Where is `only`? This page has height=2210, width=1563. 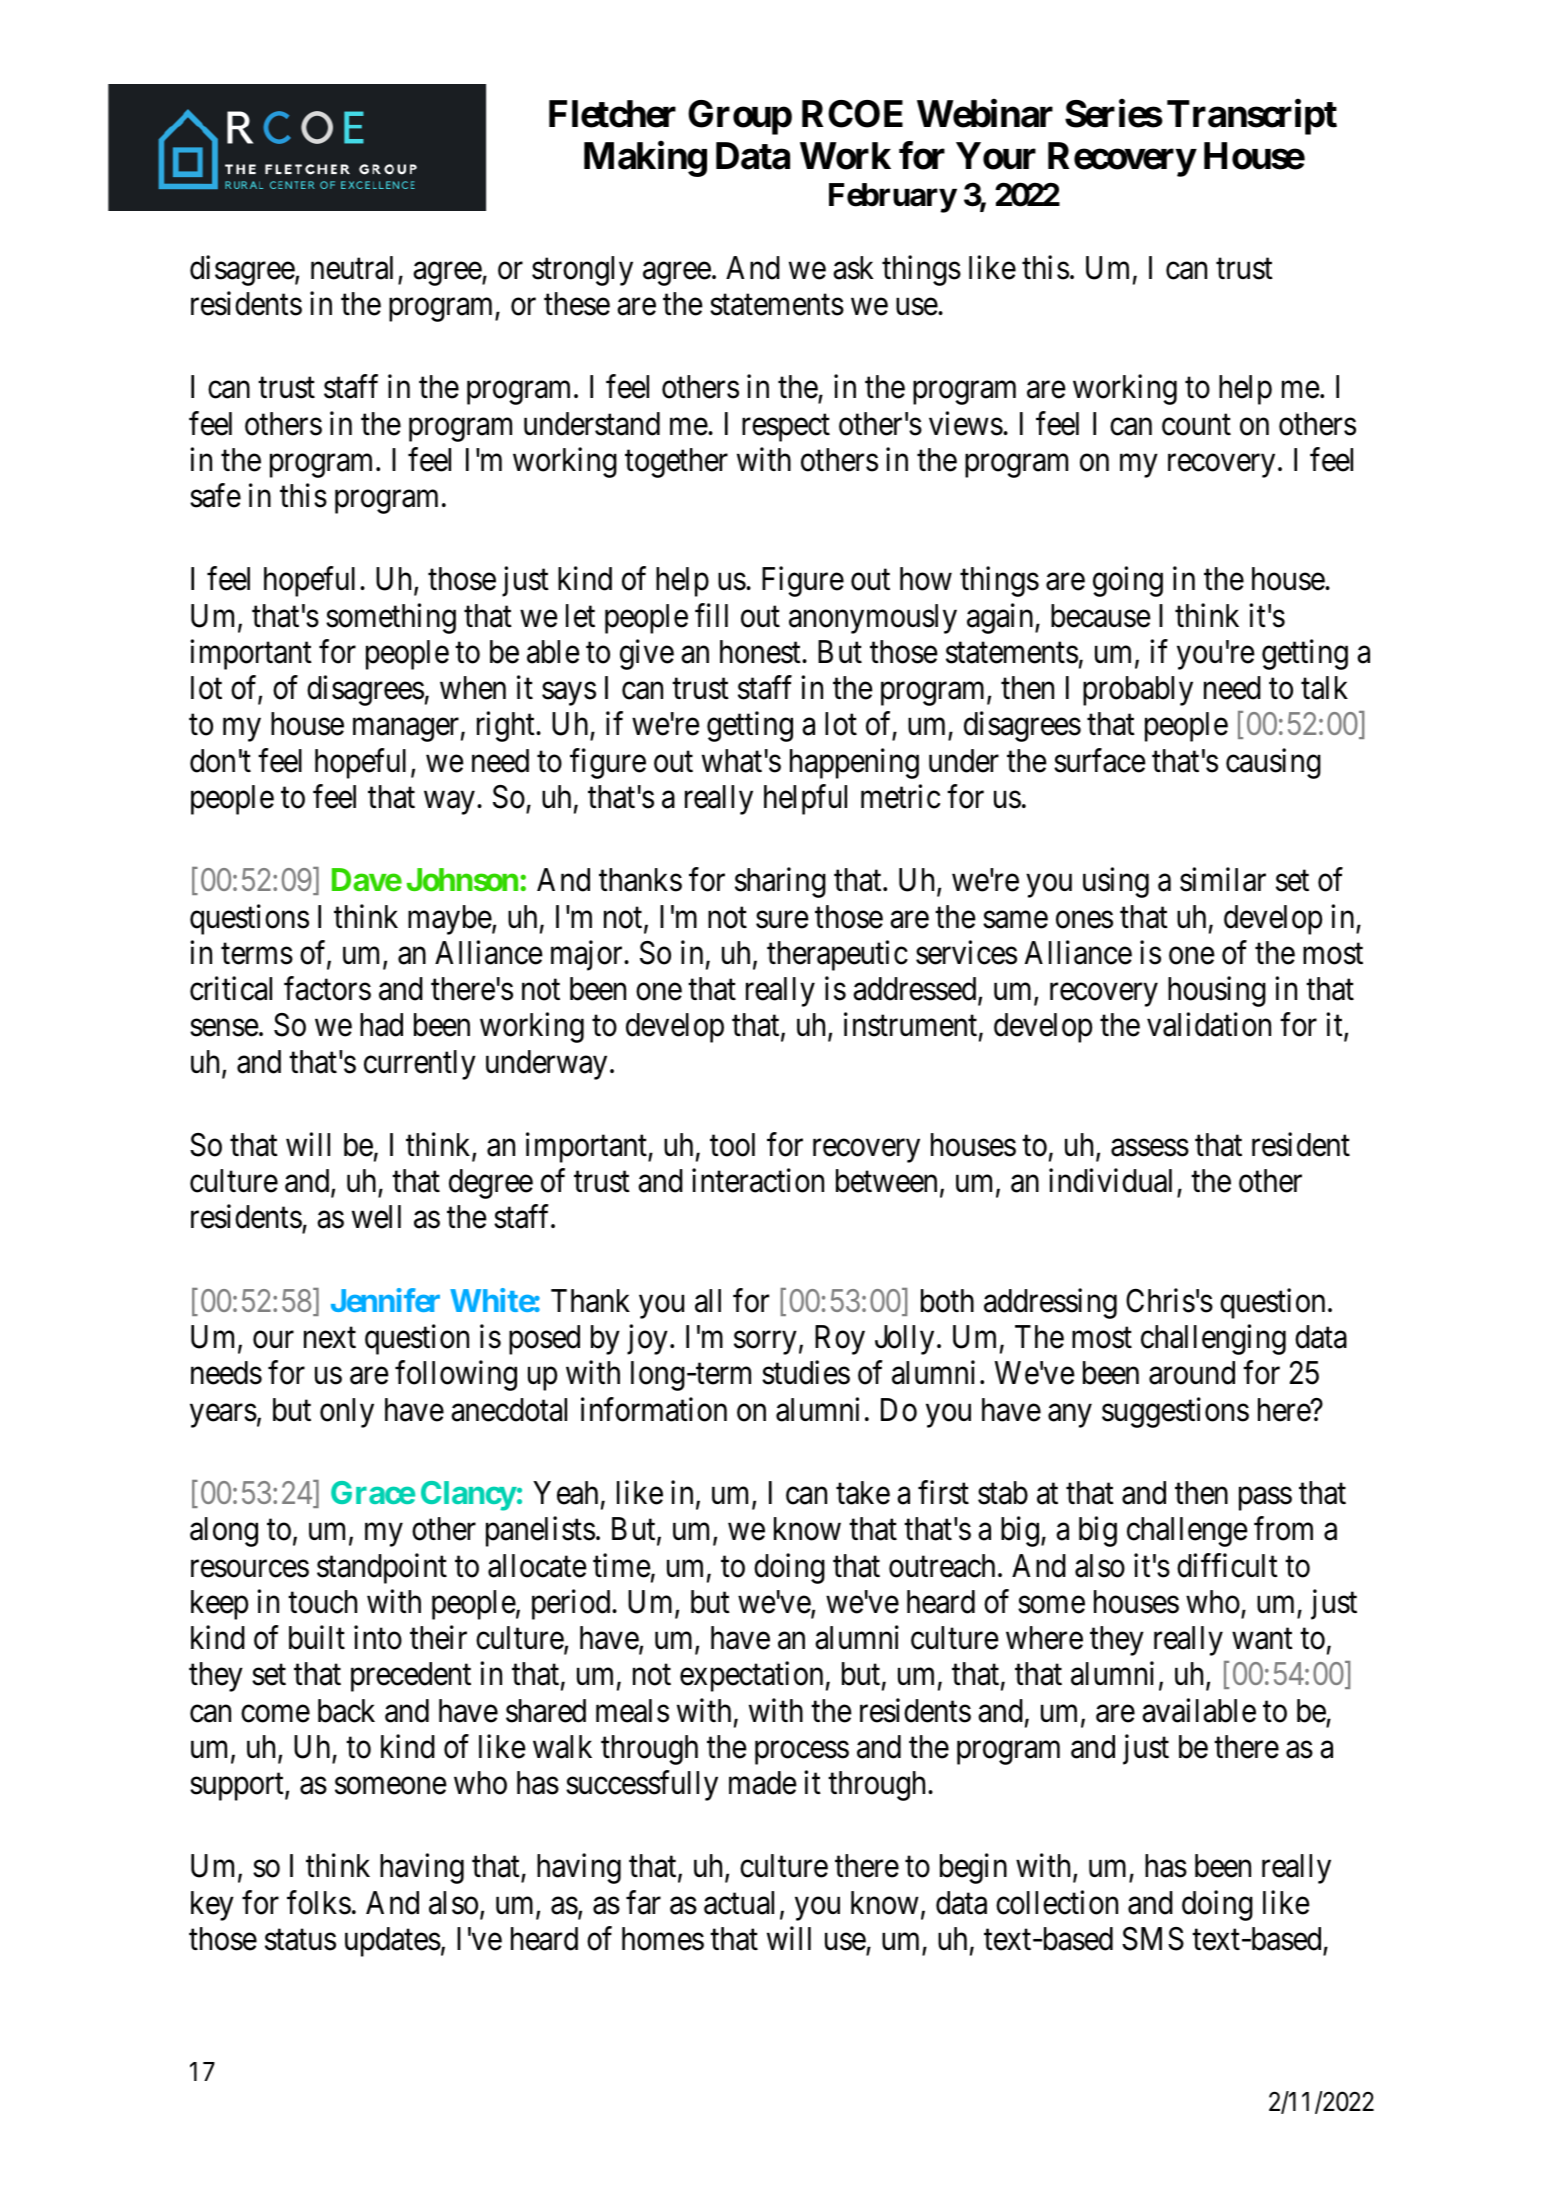 only is located at coordinates (347, 1413).
